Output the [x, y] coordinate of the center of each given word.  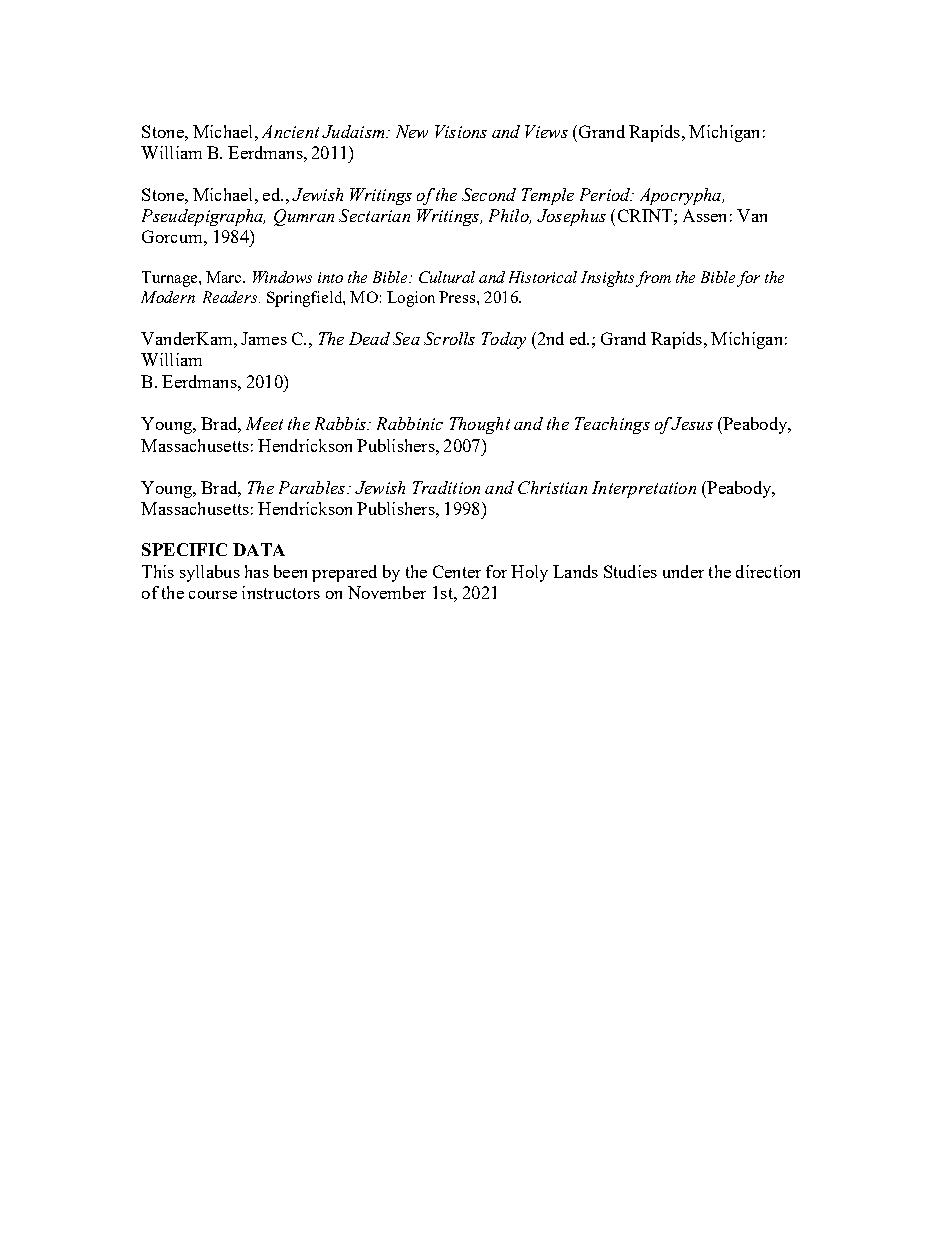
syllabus [210, 573]
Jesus [691, 423]
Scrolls [449, 338]
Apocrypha [681, 196]
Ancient [290, 131]
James [264, 338]
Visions [461, 131]
